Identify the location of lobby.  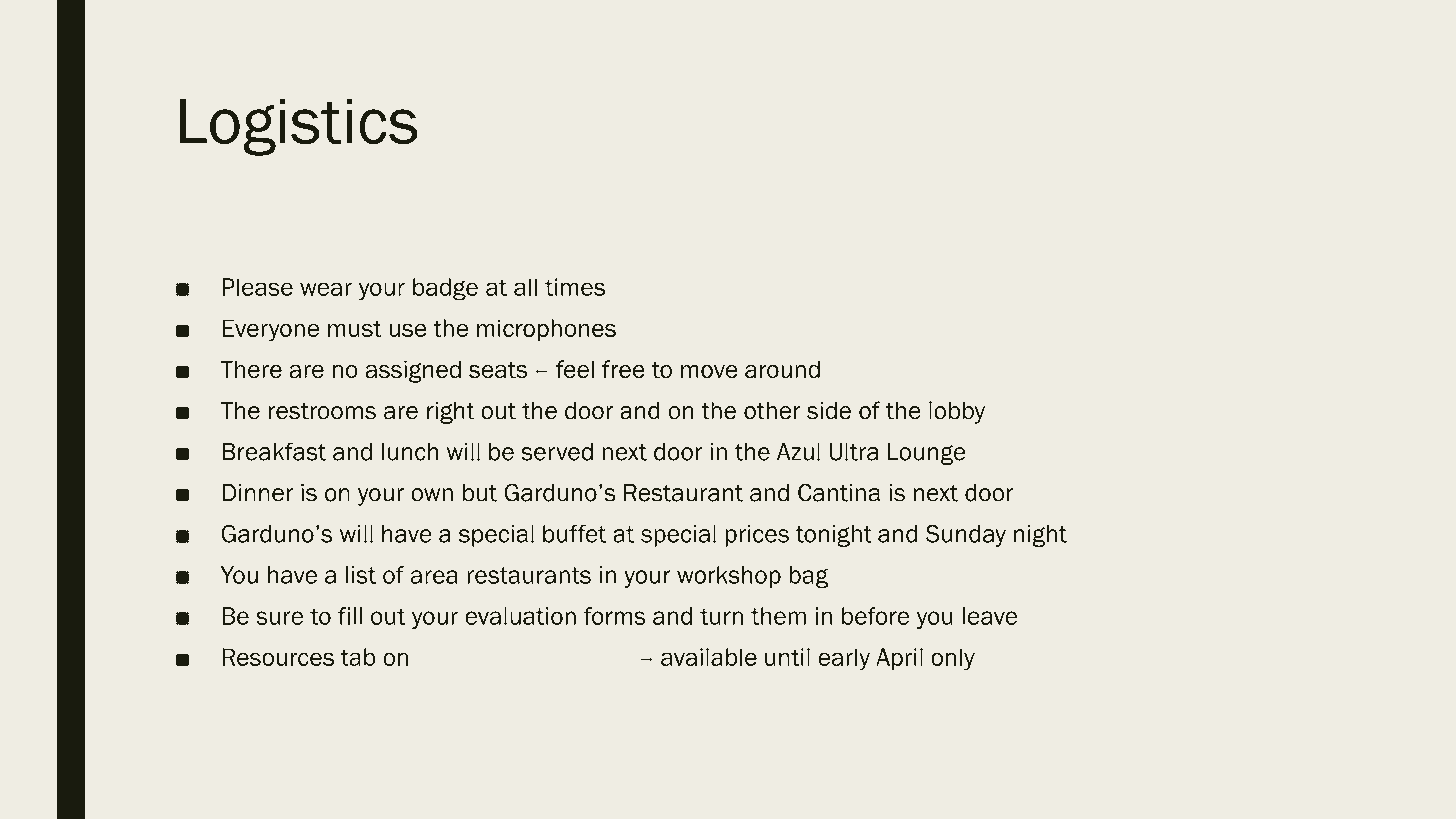
(957, 412).
